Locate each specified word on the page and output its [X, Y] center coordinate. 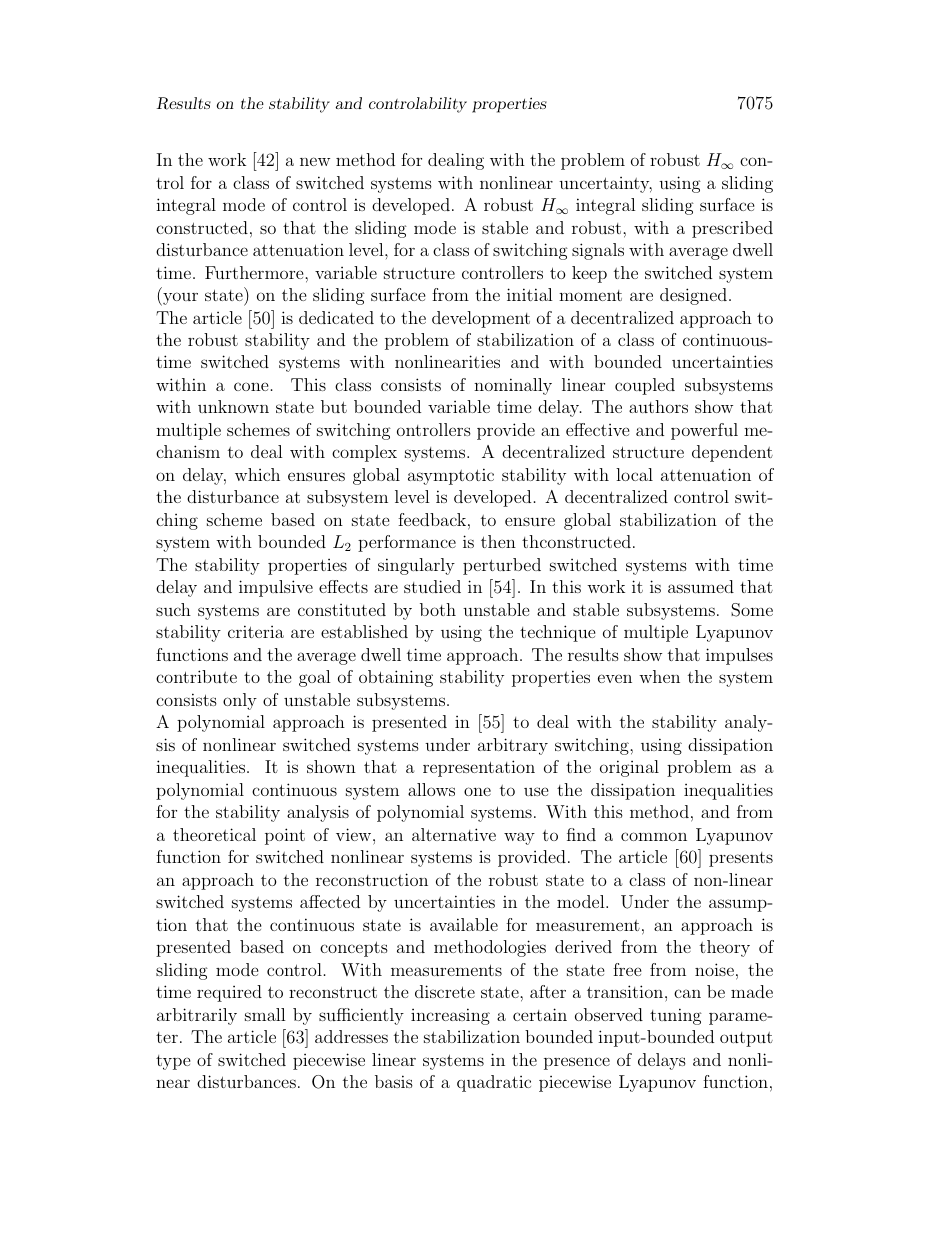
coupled [645, 386]
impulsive [276, 588]
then [498, 541]
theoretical [214, 834]
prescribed [732, 229]
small [265, 1014]
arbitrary [513, 746]
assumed [701, 586]
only [240, 701]
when [659, 676]
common [654, 836]
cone [251, 386]
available [464, 924]
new [315, 161]
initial [530, 294]
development [481, 319]
